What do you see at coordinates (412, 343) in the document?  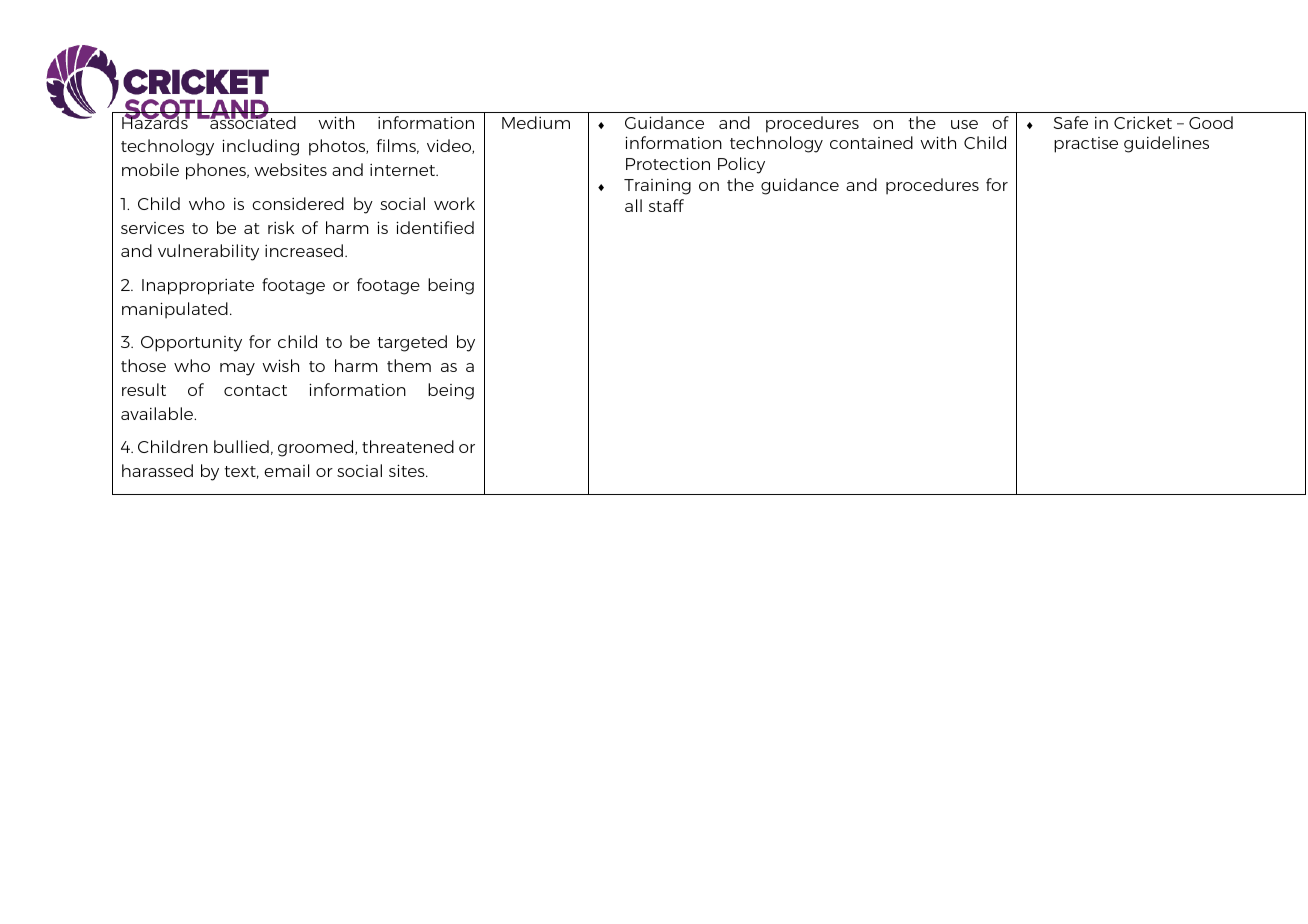 I see `targeted` at bounding box center [412, 343].
